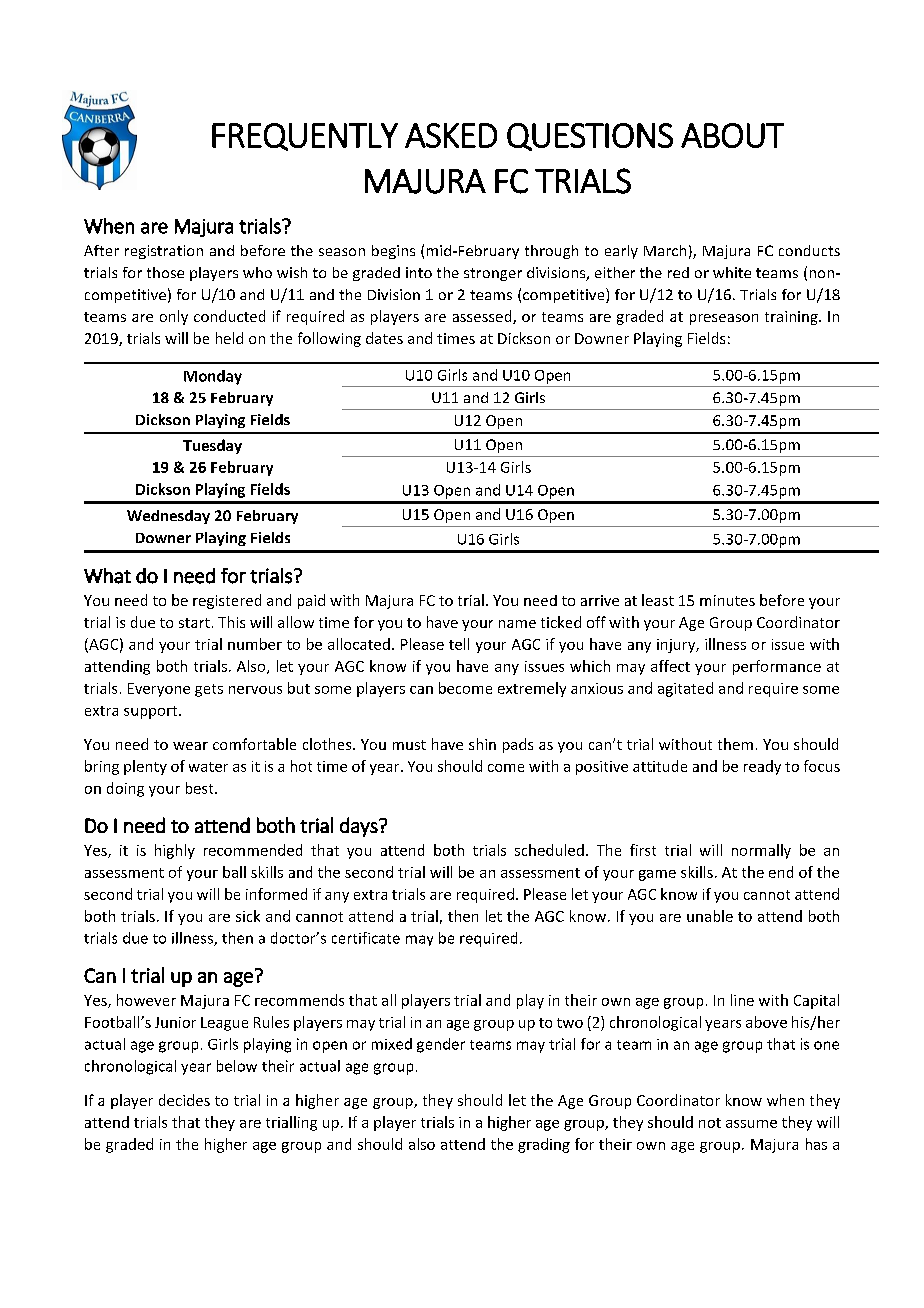  What do you see at coordinates (459, 644) in the screenshot?
I see `tell` at bounding box center [459, 644].
